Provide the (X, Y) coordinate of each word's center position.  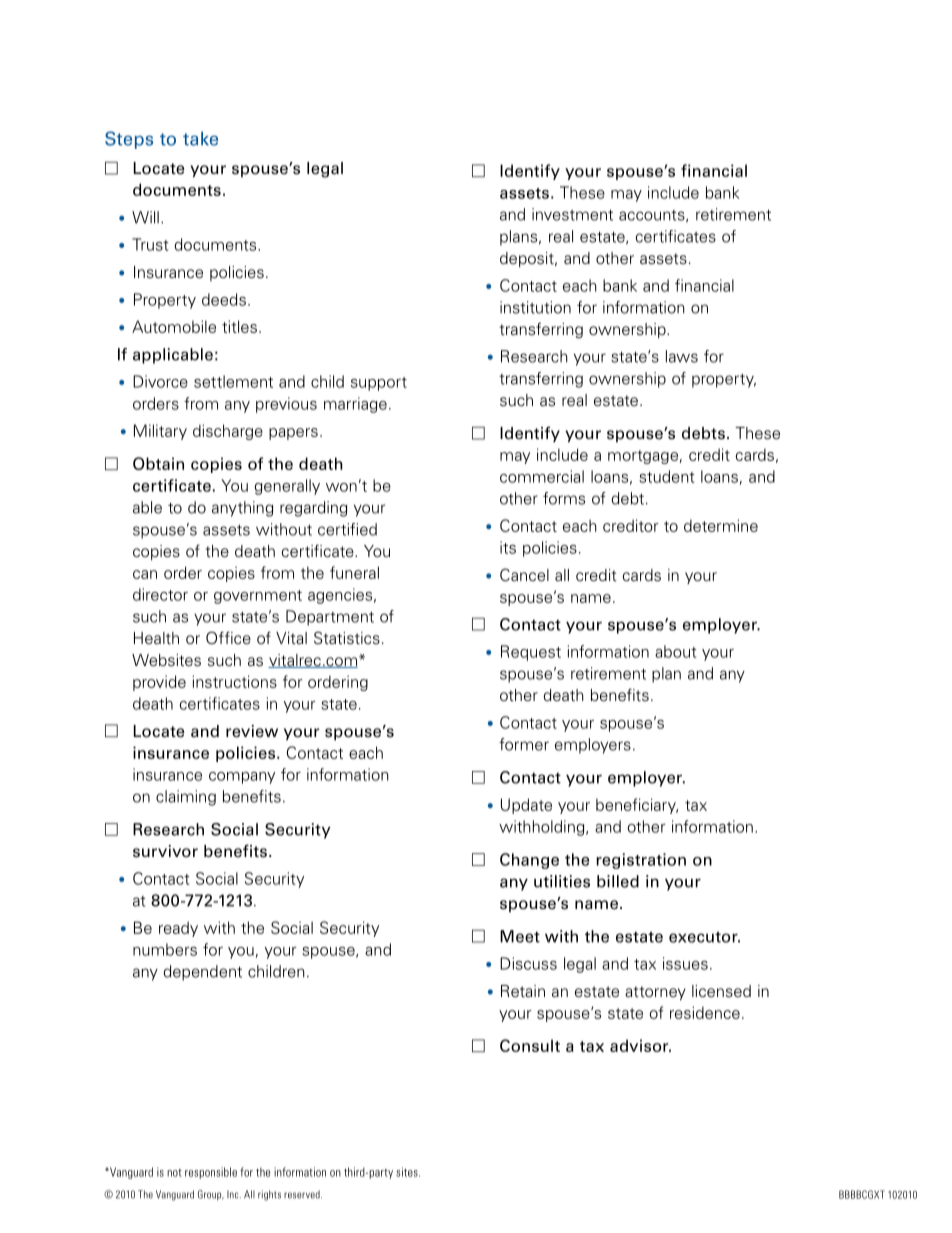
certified (347, 529)
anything (242, 509)
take (200, 138)
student (667, 476)
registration (641, 861)
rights (269, 1195)
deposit (528, 259)
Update (526, 806)
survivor (165, 851)
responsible (211, 1173)
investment (572, 214)
